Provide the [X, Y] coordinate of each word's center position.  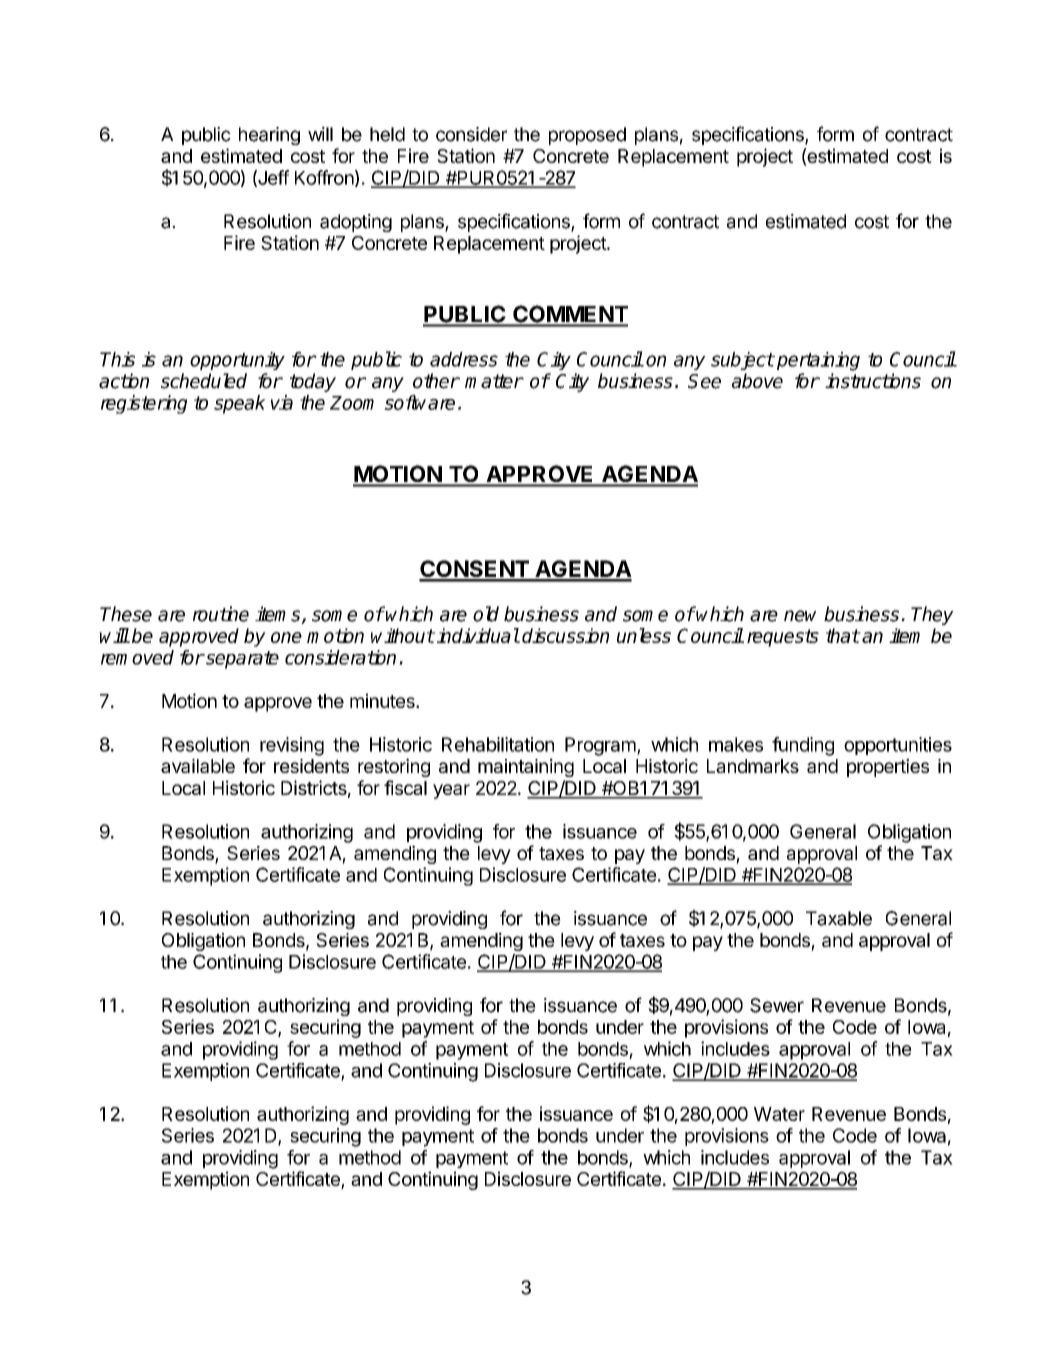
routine [221, 614]
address [464, 359]
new [800, 616]
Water [779, 1114]
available [198, 766]
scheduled [204, 381]
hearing [269, 136]
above [757, 381]
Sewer [777, 1005]
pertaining [818, 361]
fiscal [405, 787]
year [451, 791]
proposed [587, 136]
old [486, 614]
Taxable [839, 918]
